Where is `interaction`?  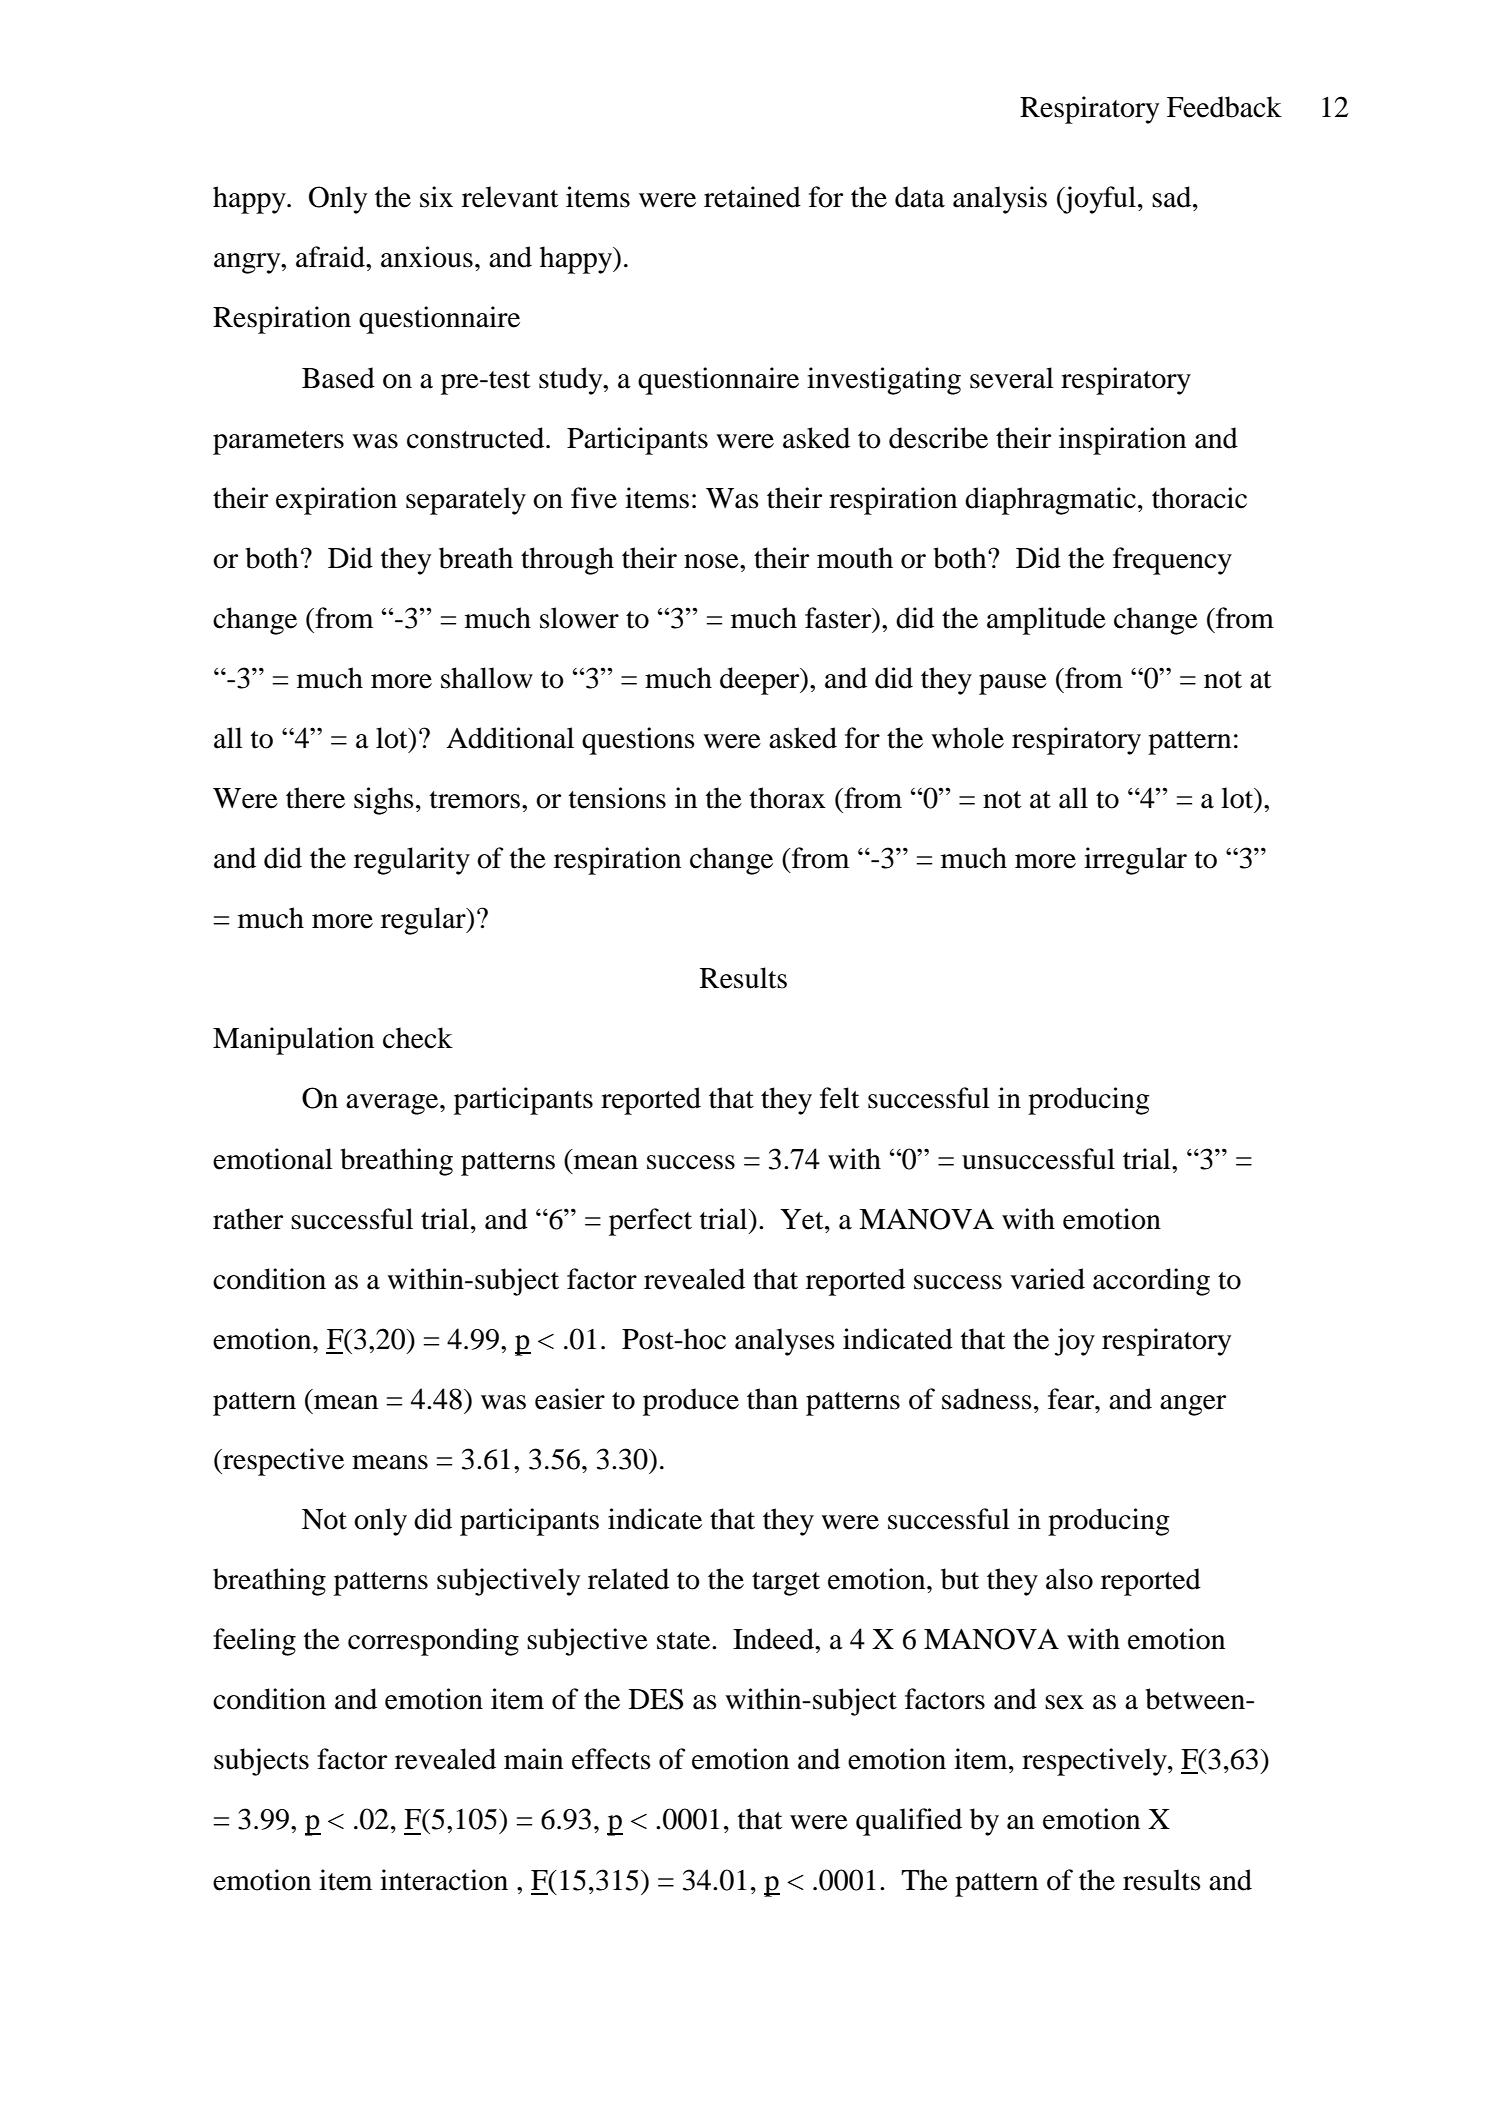 interaction is located at coordinates (444, 1880).
